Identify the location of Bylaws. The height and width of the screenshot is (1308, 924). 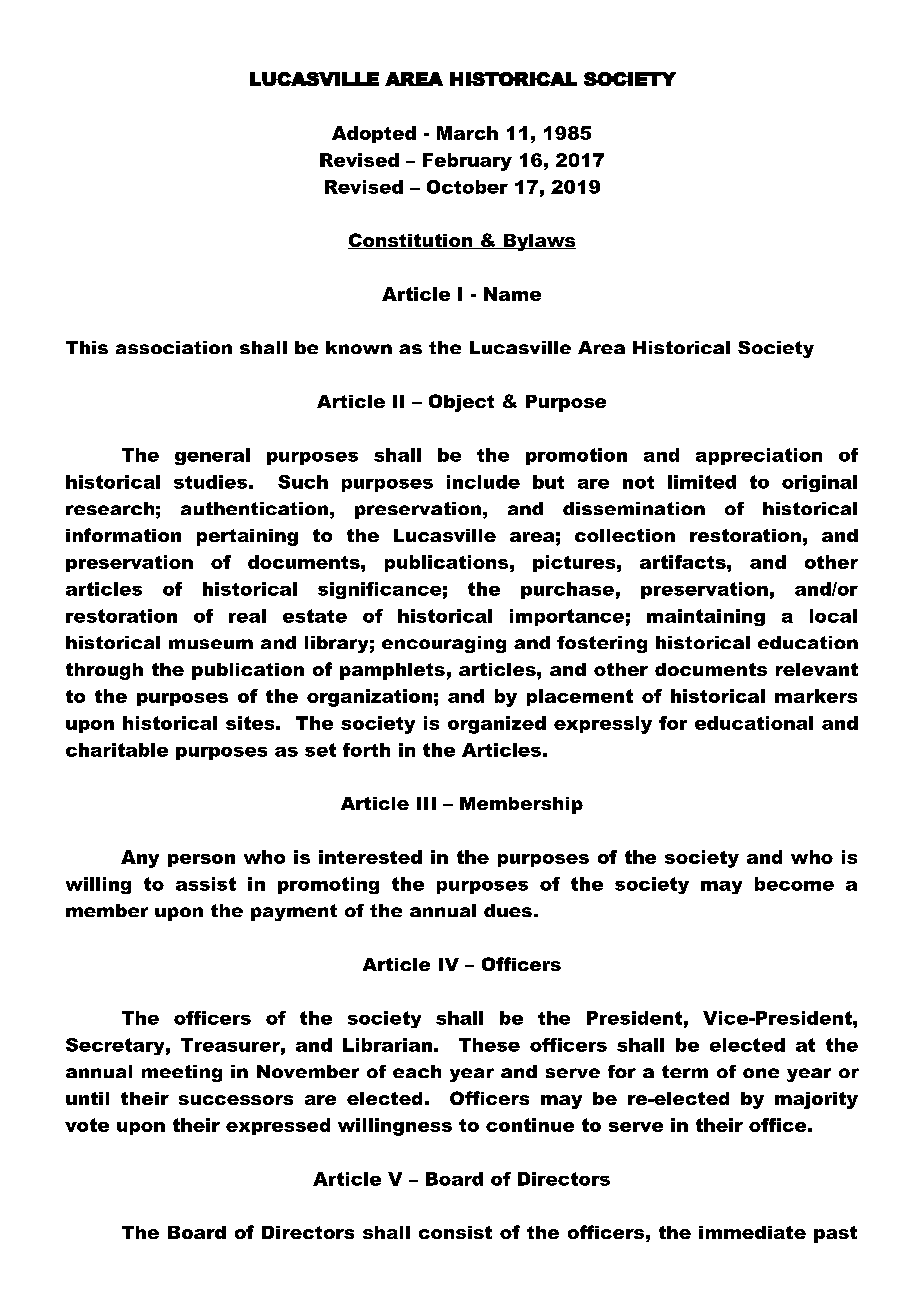
(538, 242).
